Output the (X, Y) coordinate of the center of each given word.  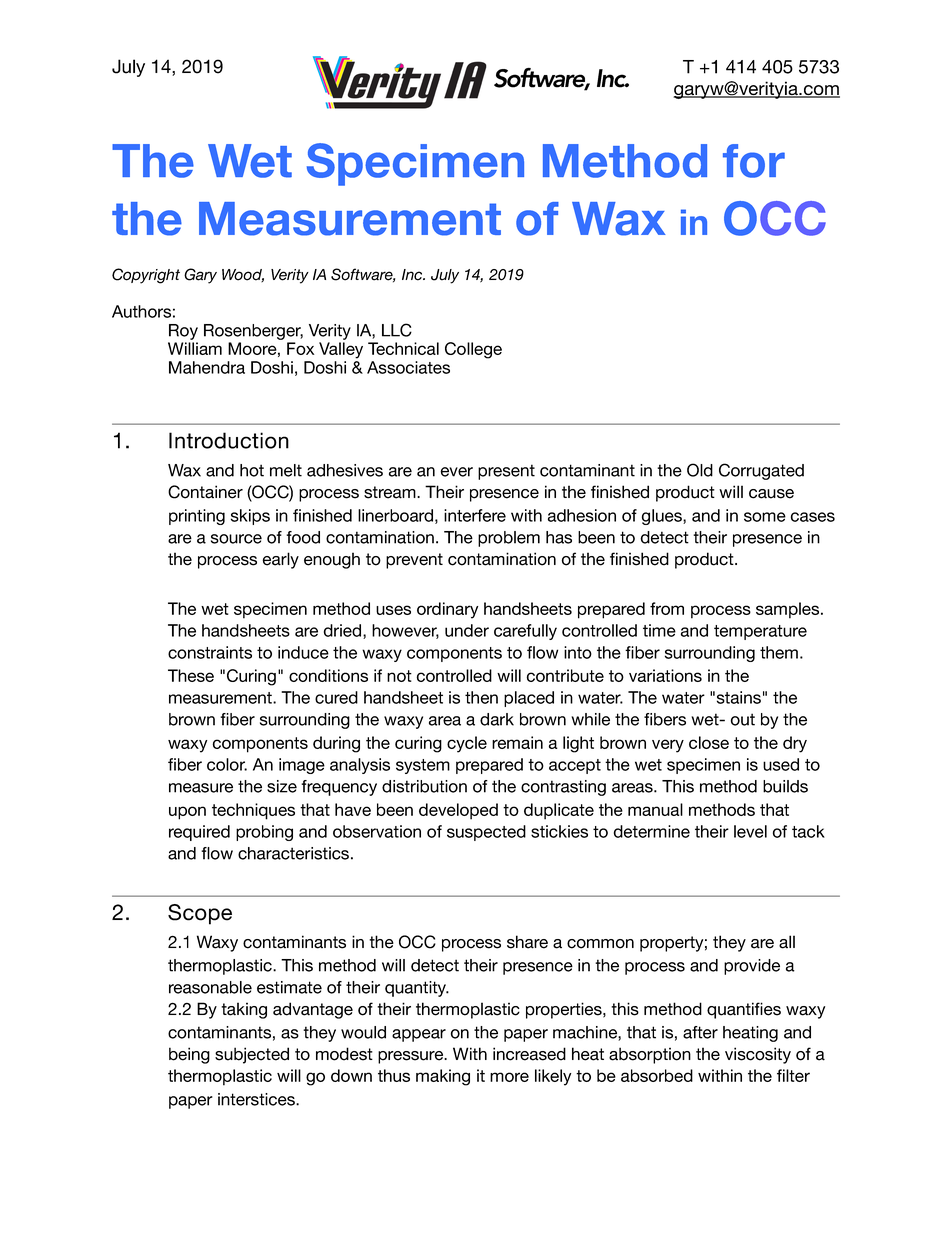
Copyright (146, 276)
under (467, 630)
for (754, 161)
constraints (210, 652)
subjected (252, 1055)
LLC (397, 330)
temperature (760, 632)
